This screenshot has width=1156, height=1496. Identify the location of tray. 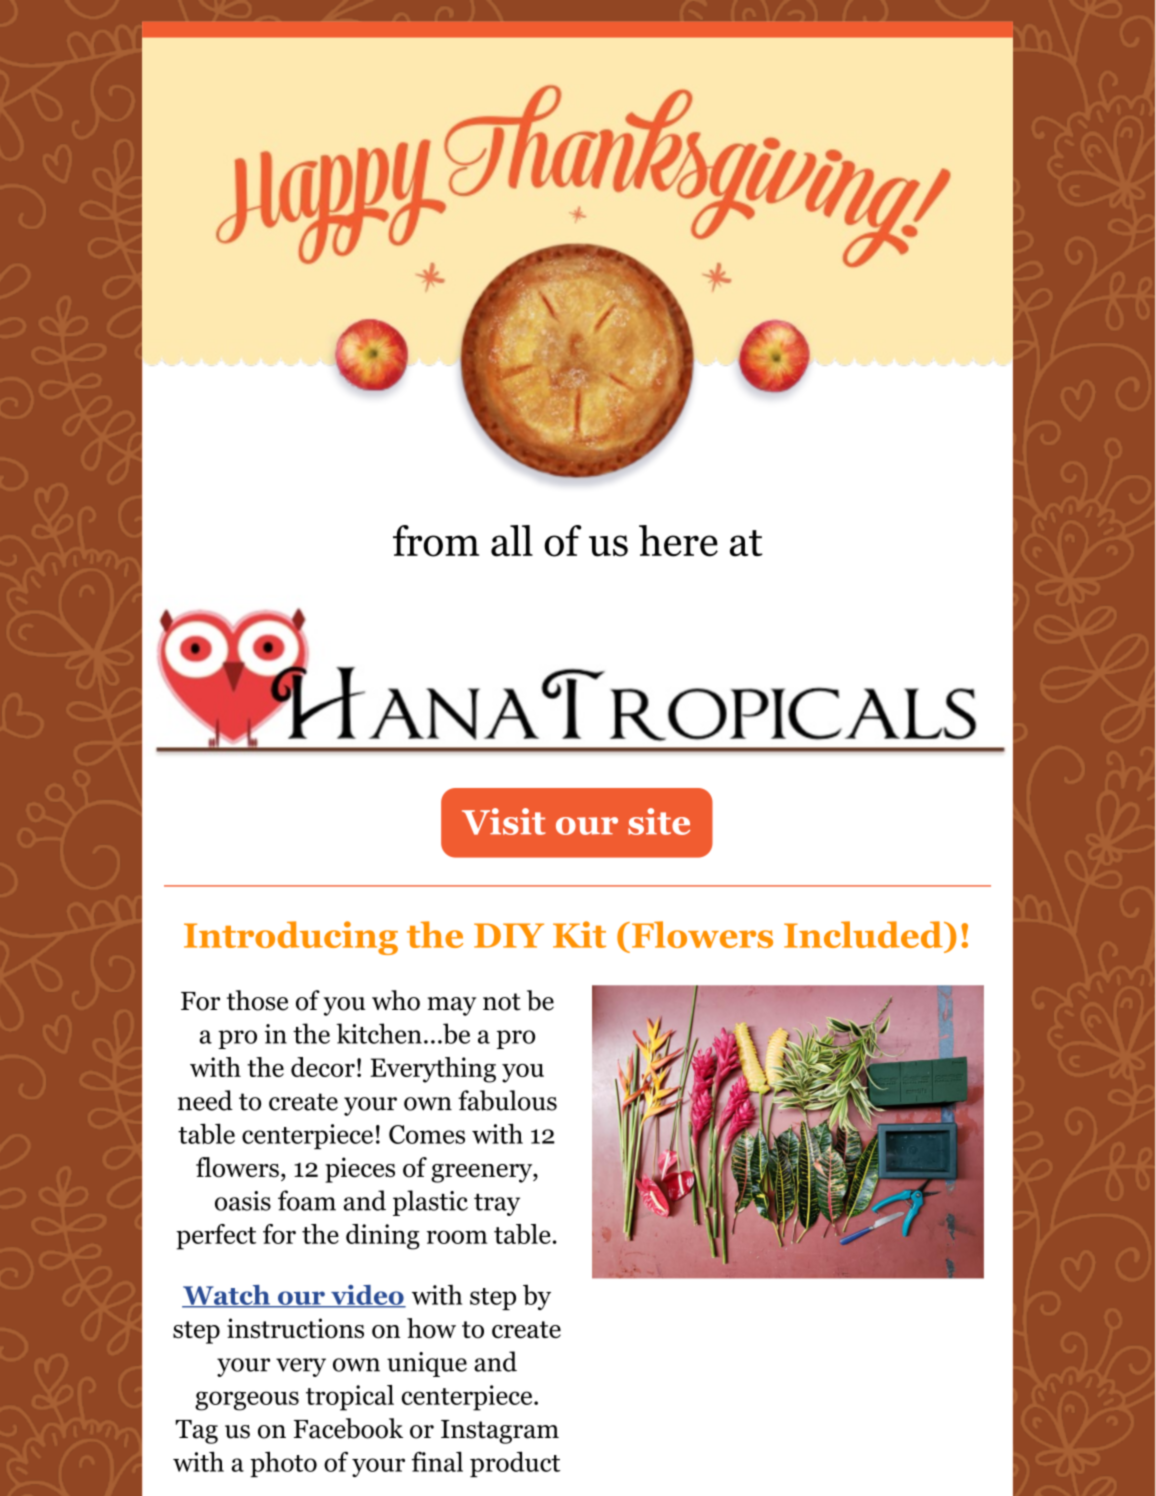
(497, 1205).
